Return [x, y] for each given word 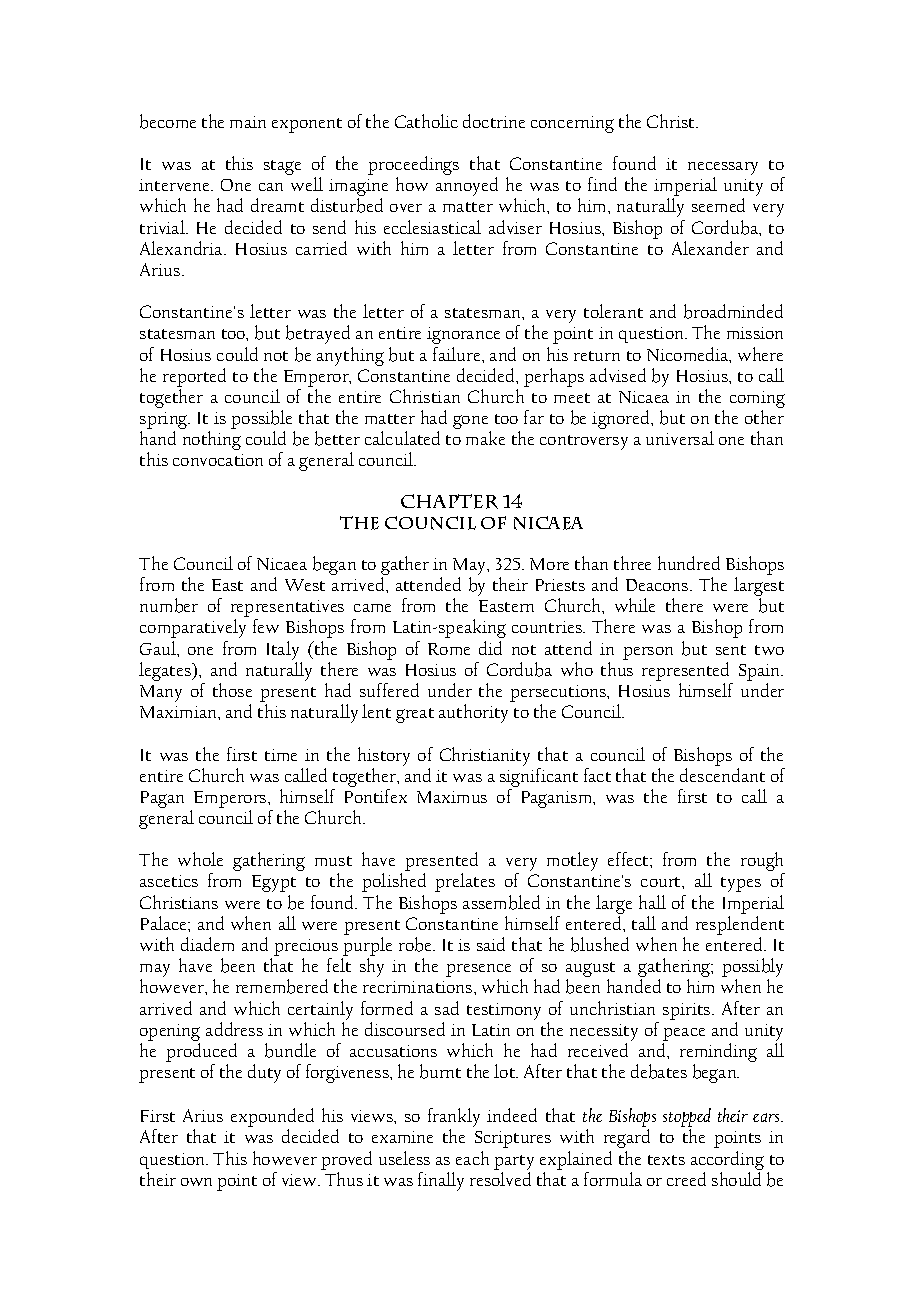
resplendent [740, 927]
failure [458, 354]
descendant [722, 775]
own [196, 1182]
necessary [723, 170]
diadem [207, 944]
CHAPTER [449, 501]
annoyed [467, 186]
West [305, 585]
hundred [689, 563]
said [491, 944]
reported [194, 379]
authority [473, 713]
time [281, 755]
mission [755, 333]
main [248, 122]
